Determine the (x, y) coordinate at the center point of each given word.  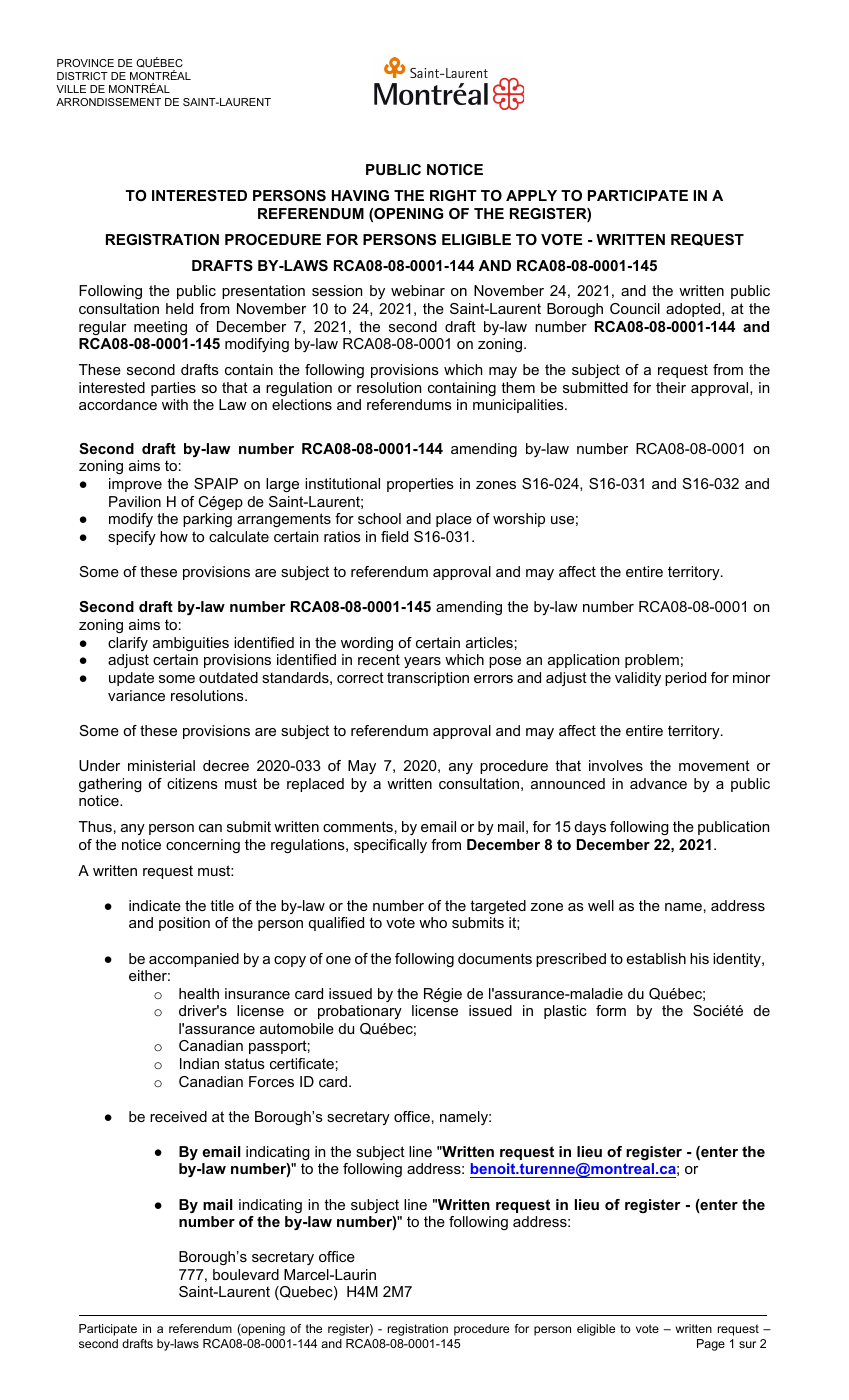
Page (711, 1345)
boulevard (246, 1274)
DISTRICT (82, 76)
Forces (271, 1081)
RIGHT (453, 195)
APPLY (531, 195)
